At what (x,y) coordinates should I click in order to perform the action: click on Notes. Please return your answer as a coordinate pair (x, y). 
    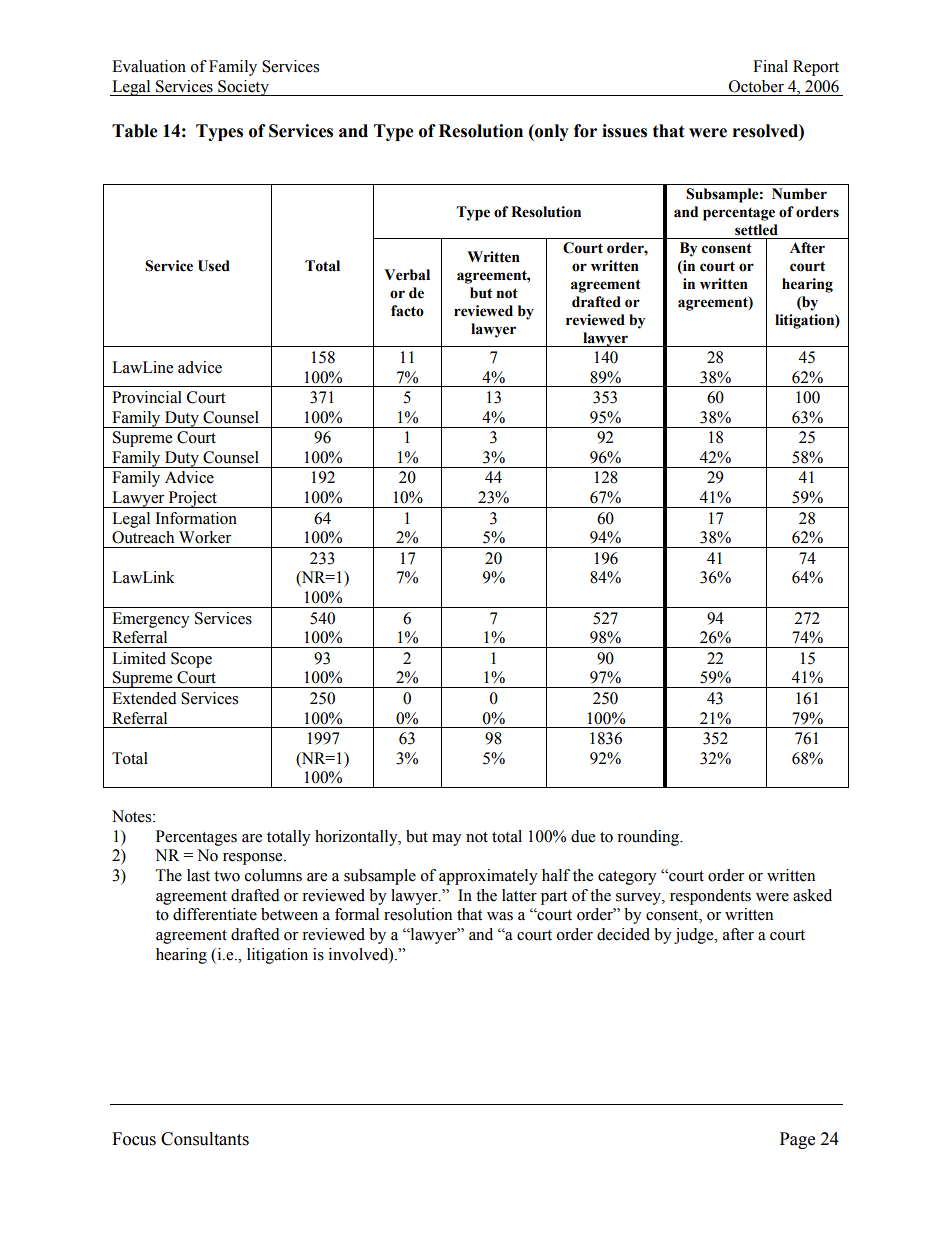
    Looking at the image, I should click on (133, 816).
